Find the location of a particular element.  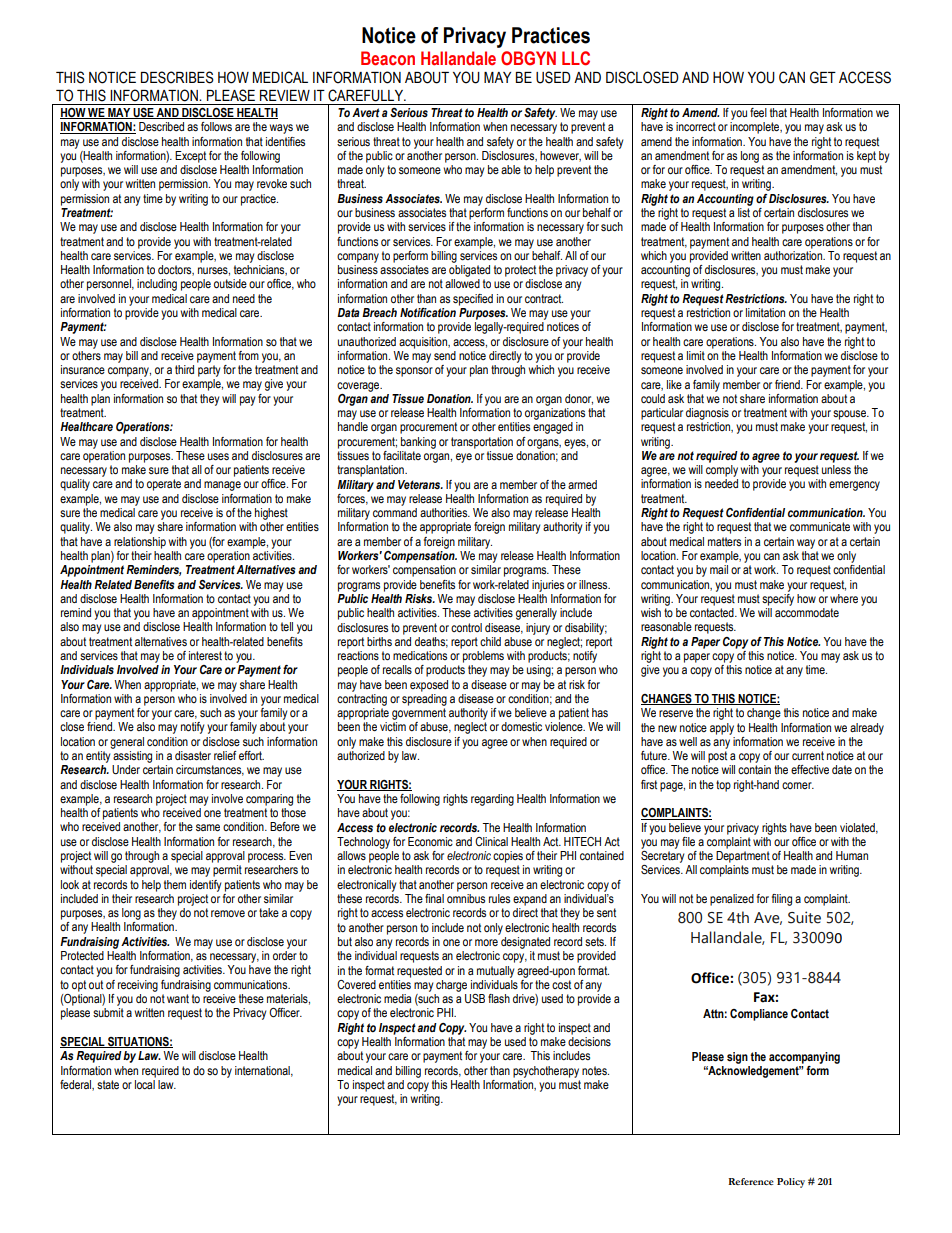

DESCRIBES is located at coordinates (177, 77).
